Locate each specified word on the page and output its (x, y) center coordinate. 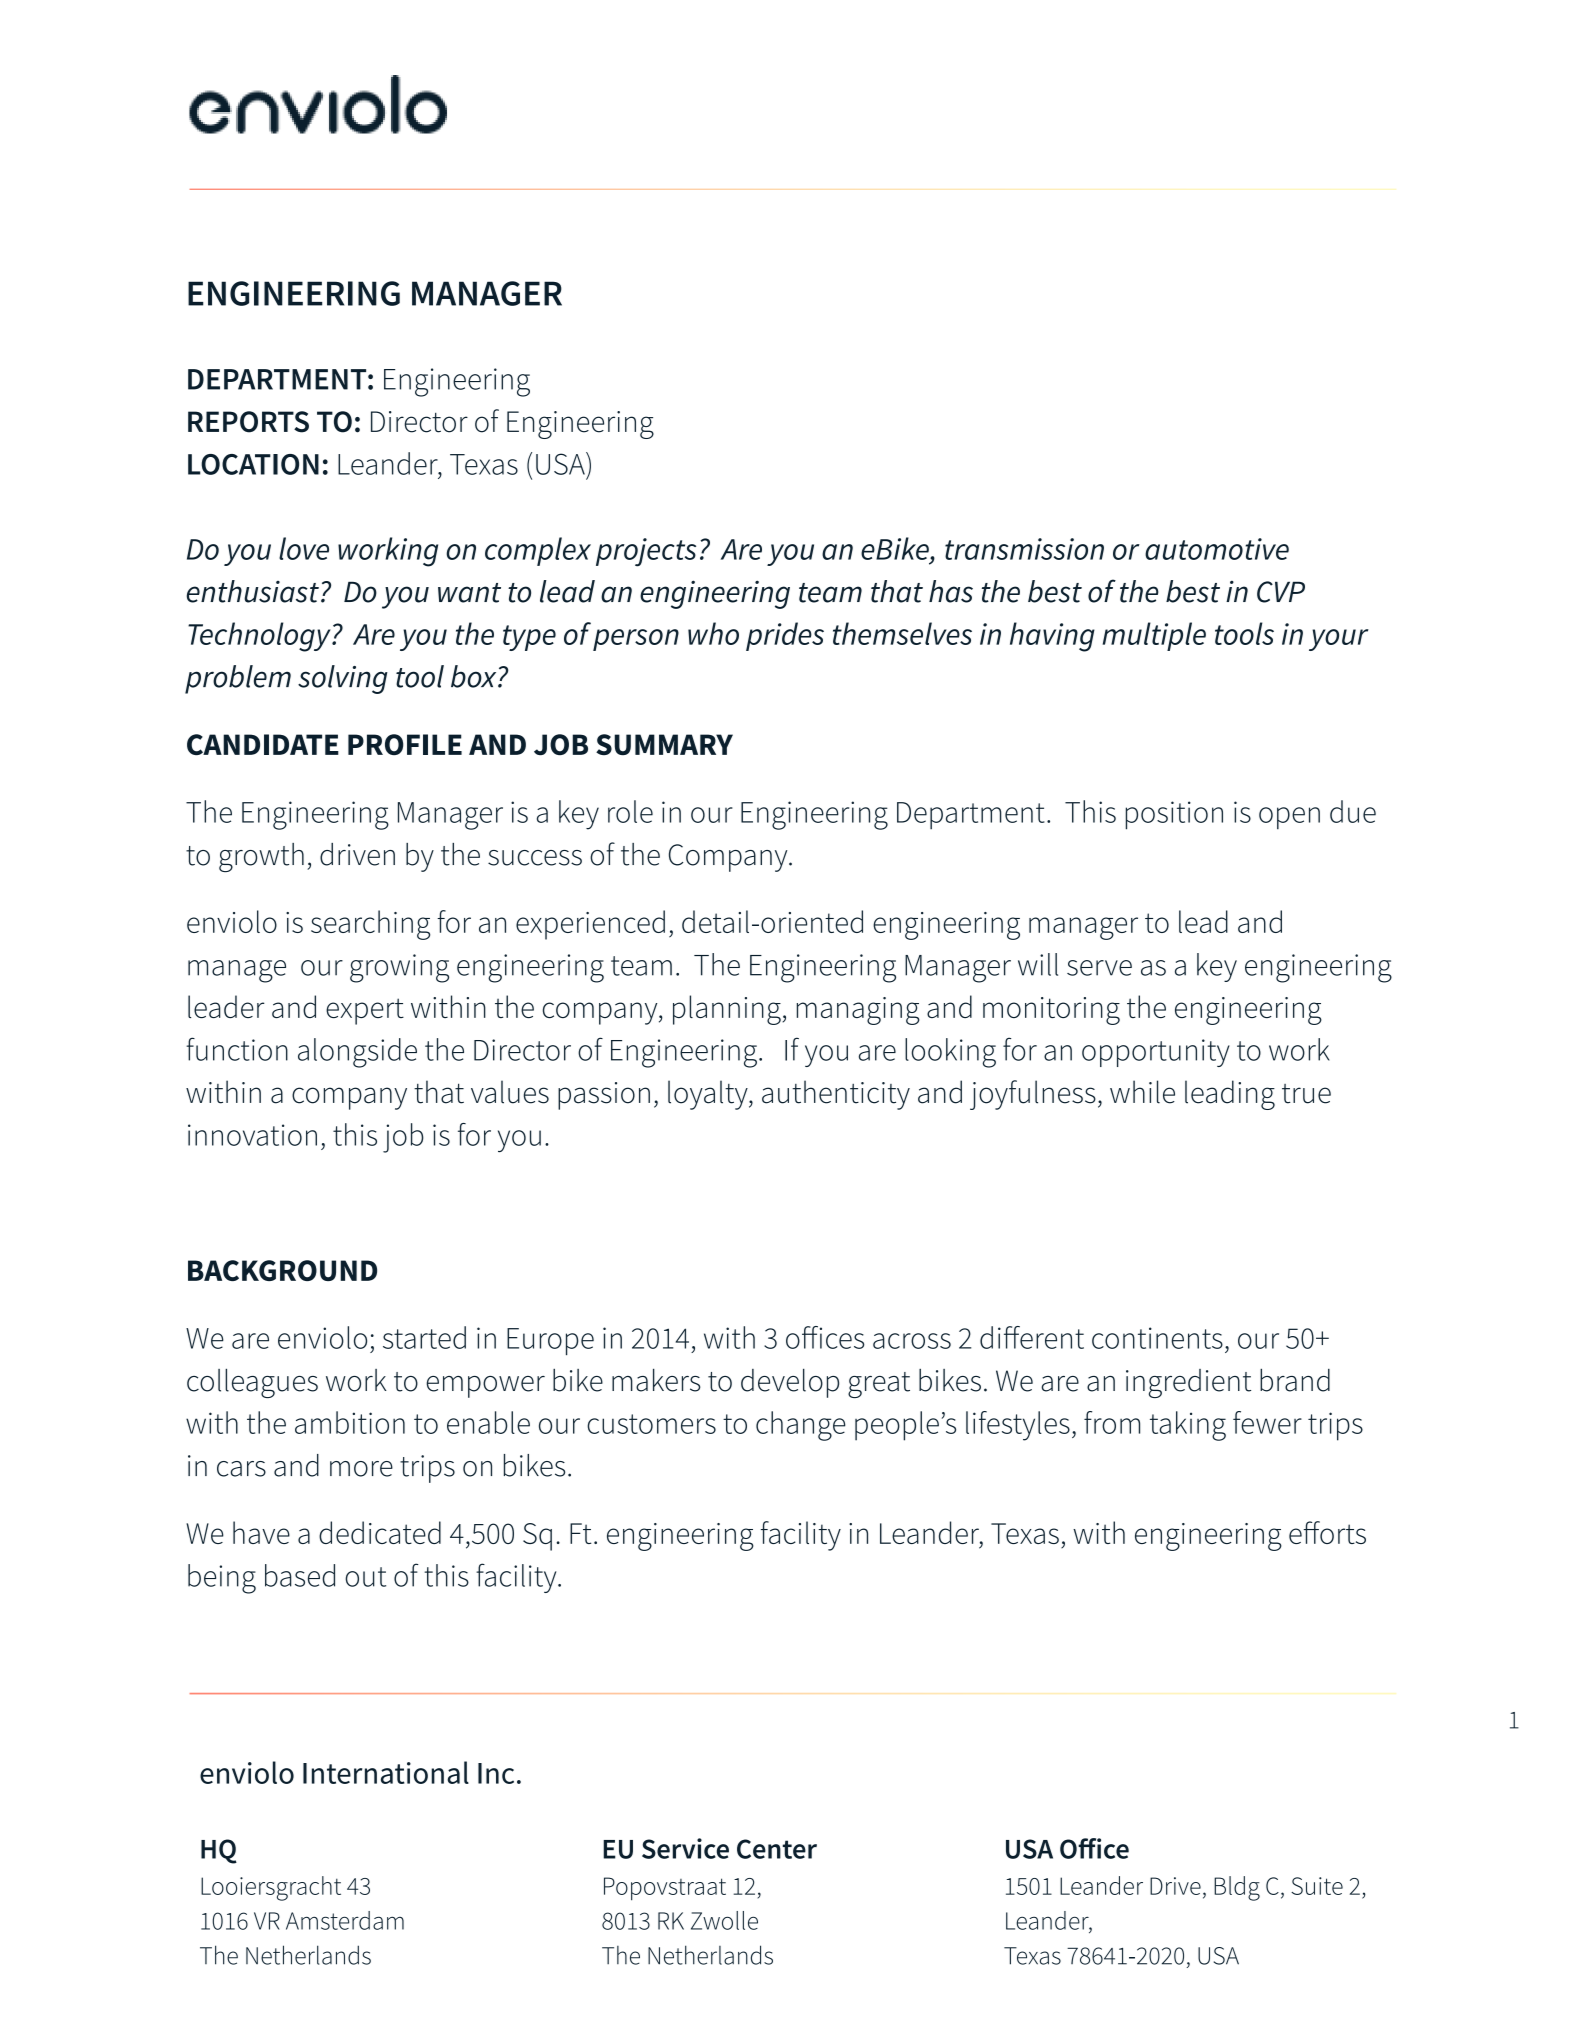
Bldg (1237, 1888)
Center (777, 1849)
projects (646, 552)
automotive (1217, 549)
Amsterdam (345, 1920)
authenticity (836, 1095)
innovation (252, 1135)
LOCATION (253, 464)
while (1142, 1092)
